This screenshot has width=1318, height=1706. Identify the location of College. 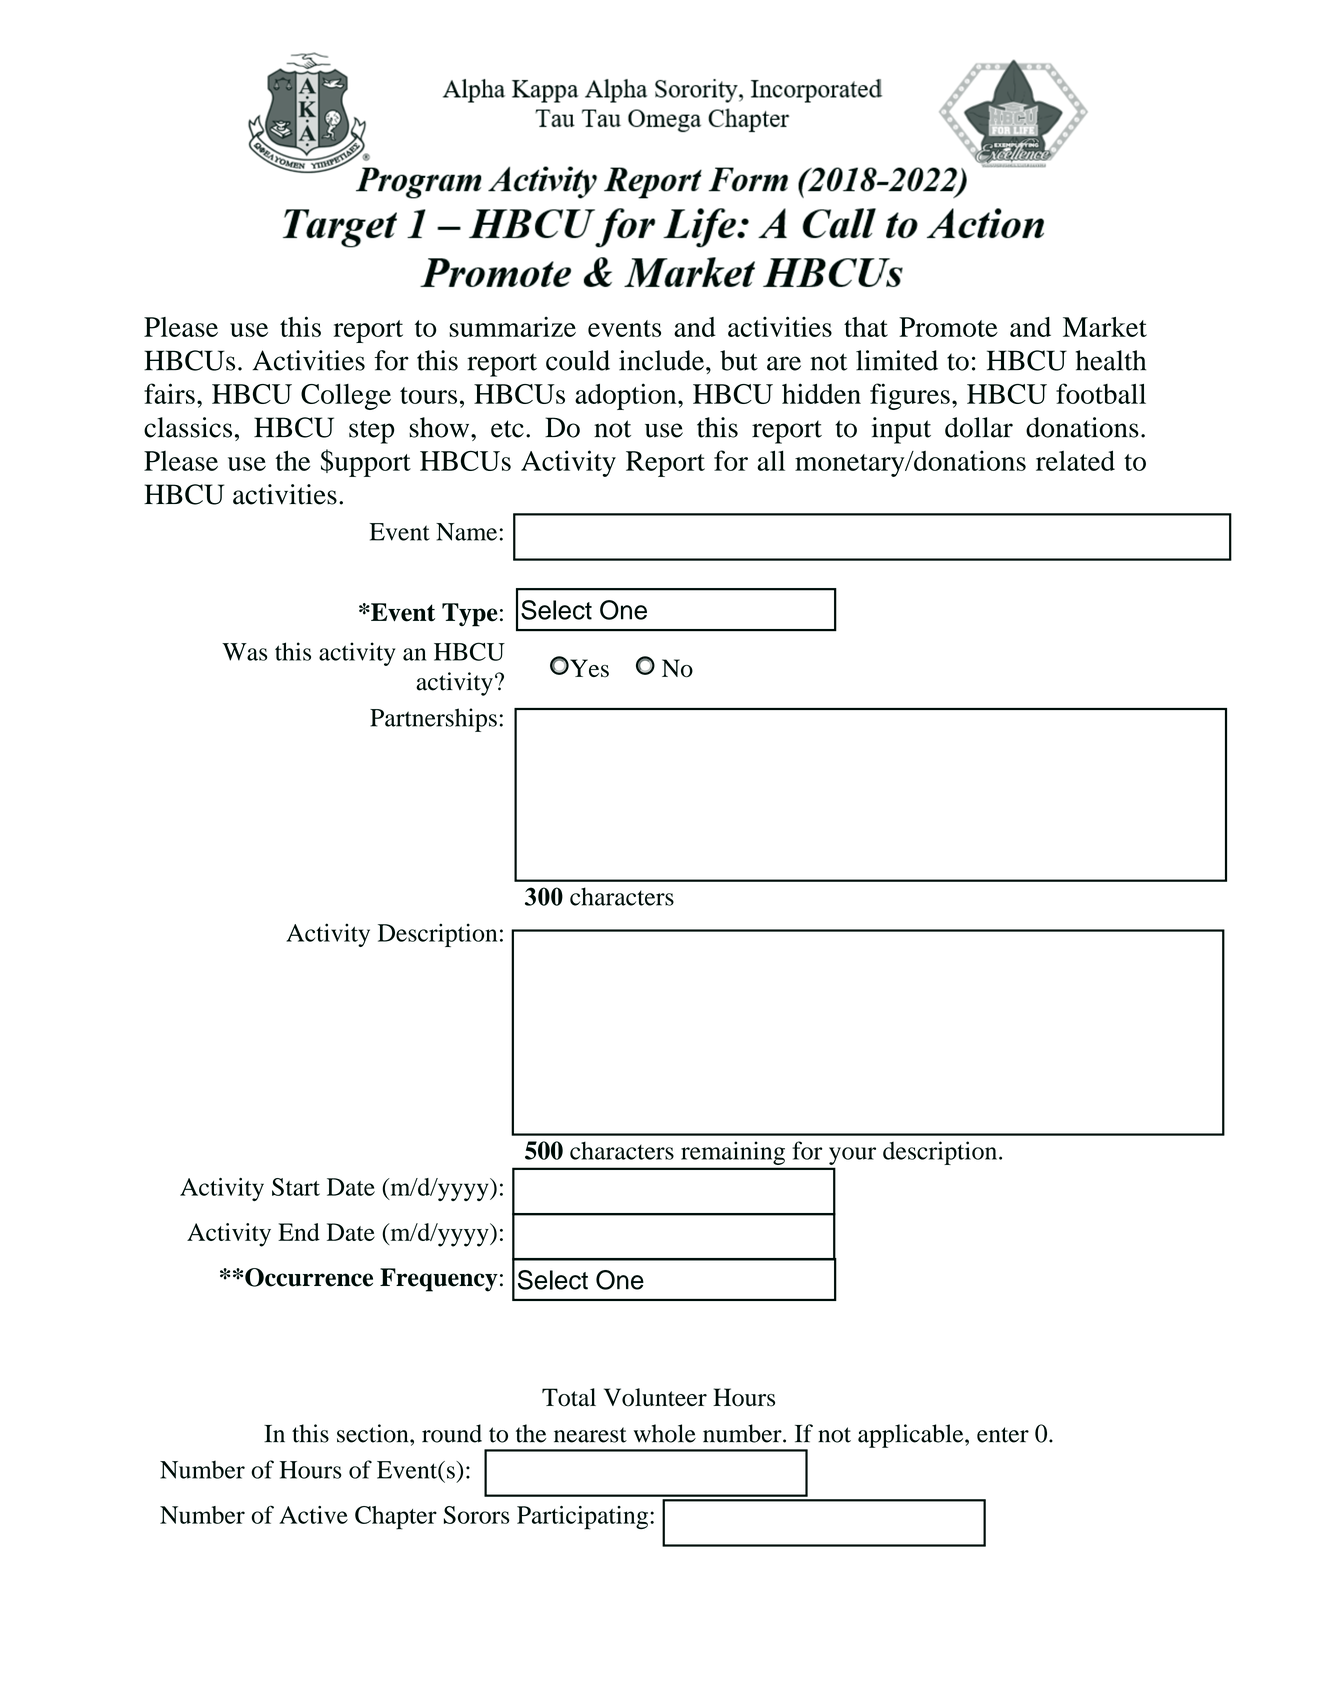
(346, 397).
